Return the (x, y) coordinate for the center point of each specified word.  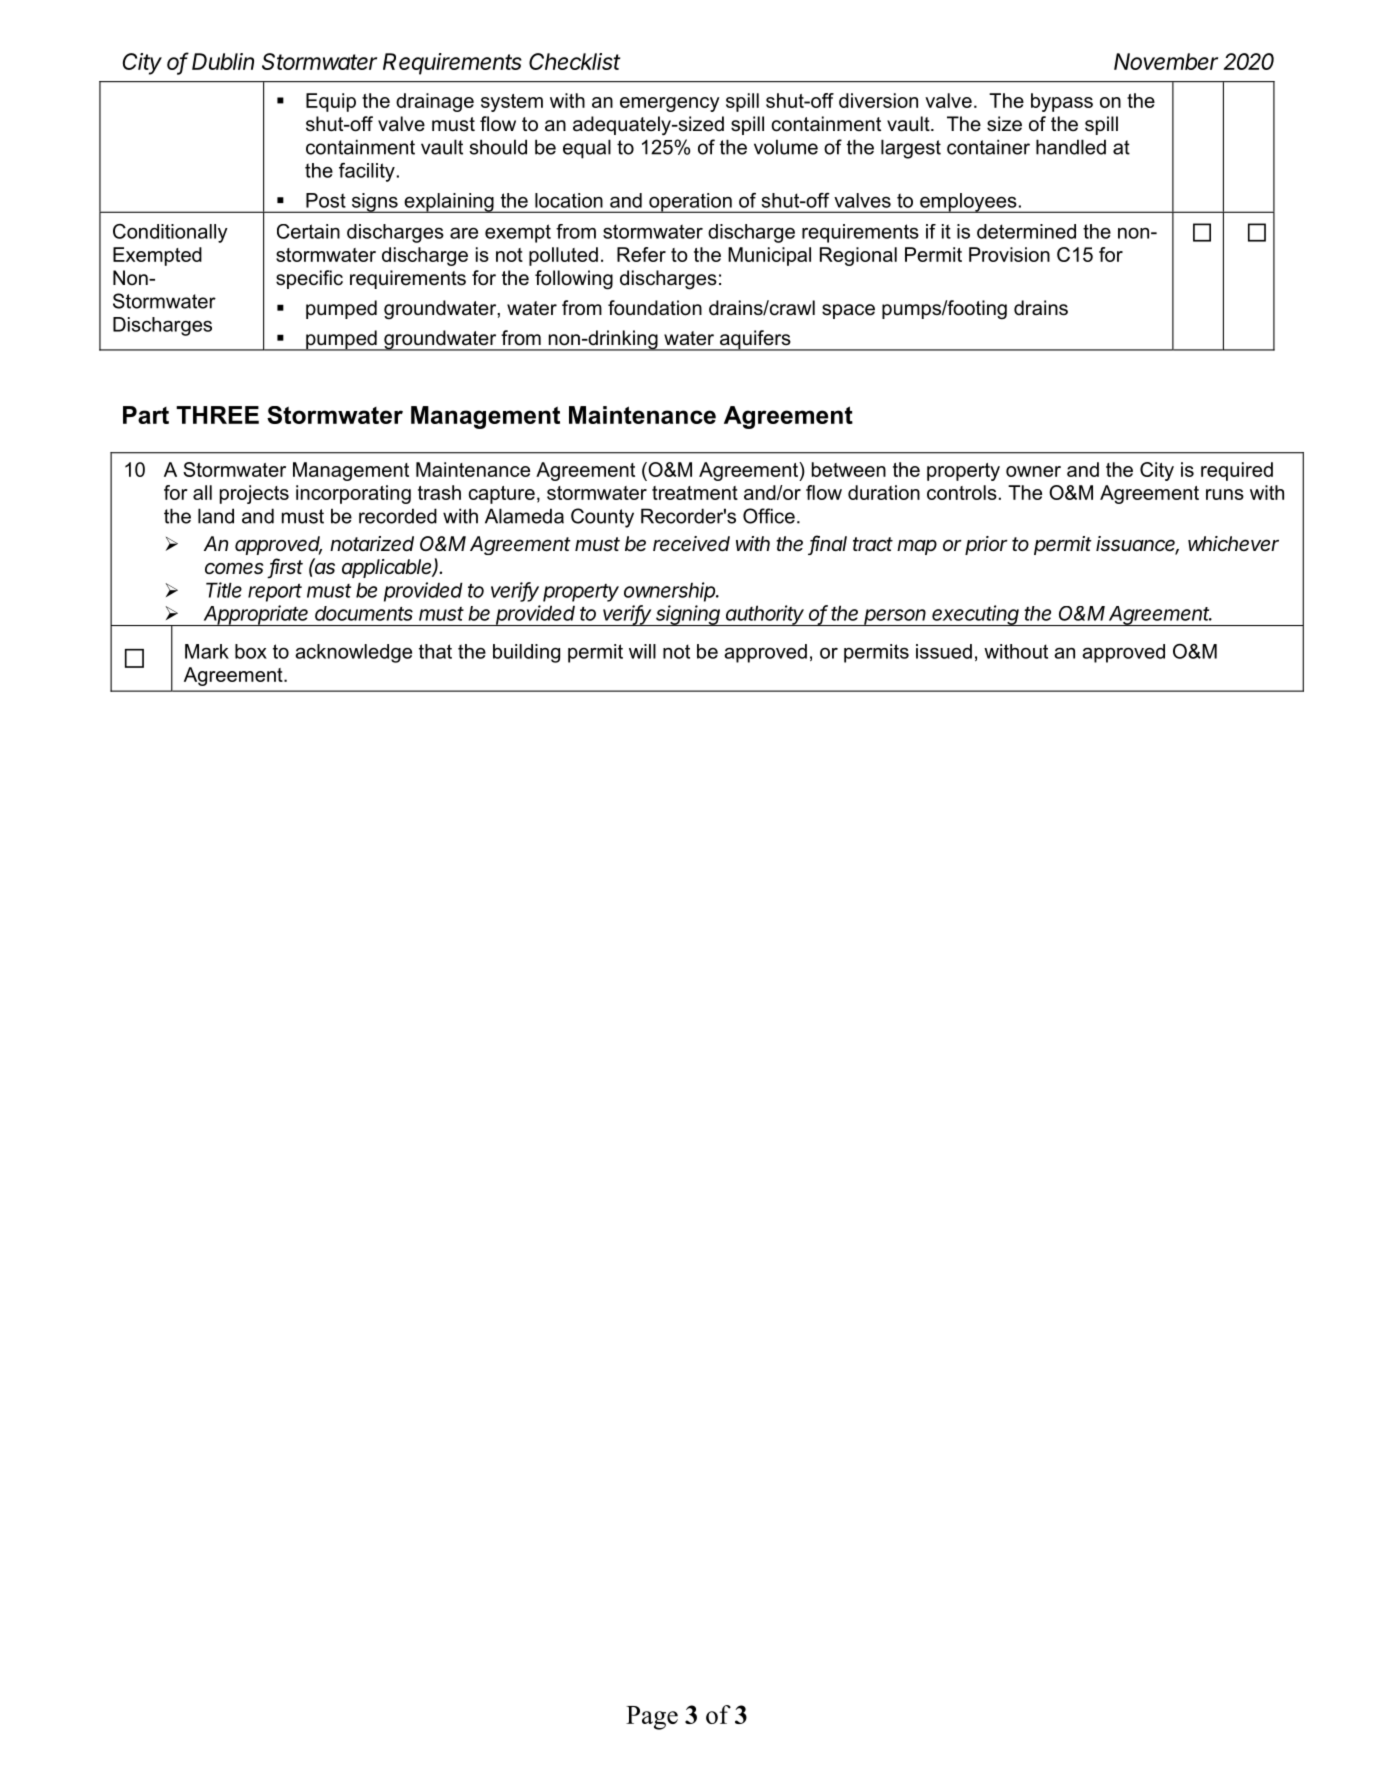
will (642, 651)
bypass (1062, 102)
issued (944, 651)
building (526, 653)
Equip (331, 102)
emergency (670, 104)
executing (976, 615)
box (251, 651)
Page (652, 1718)
